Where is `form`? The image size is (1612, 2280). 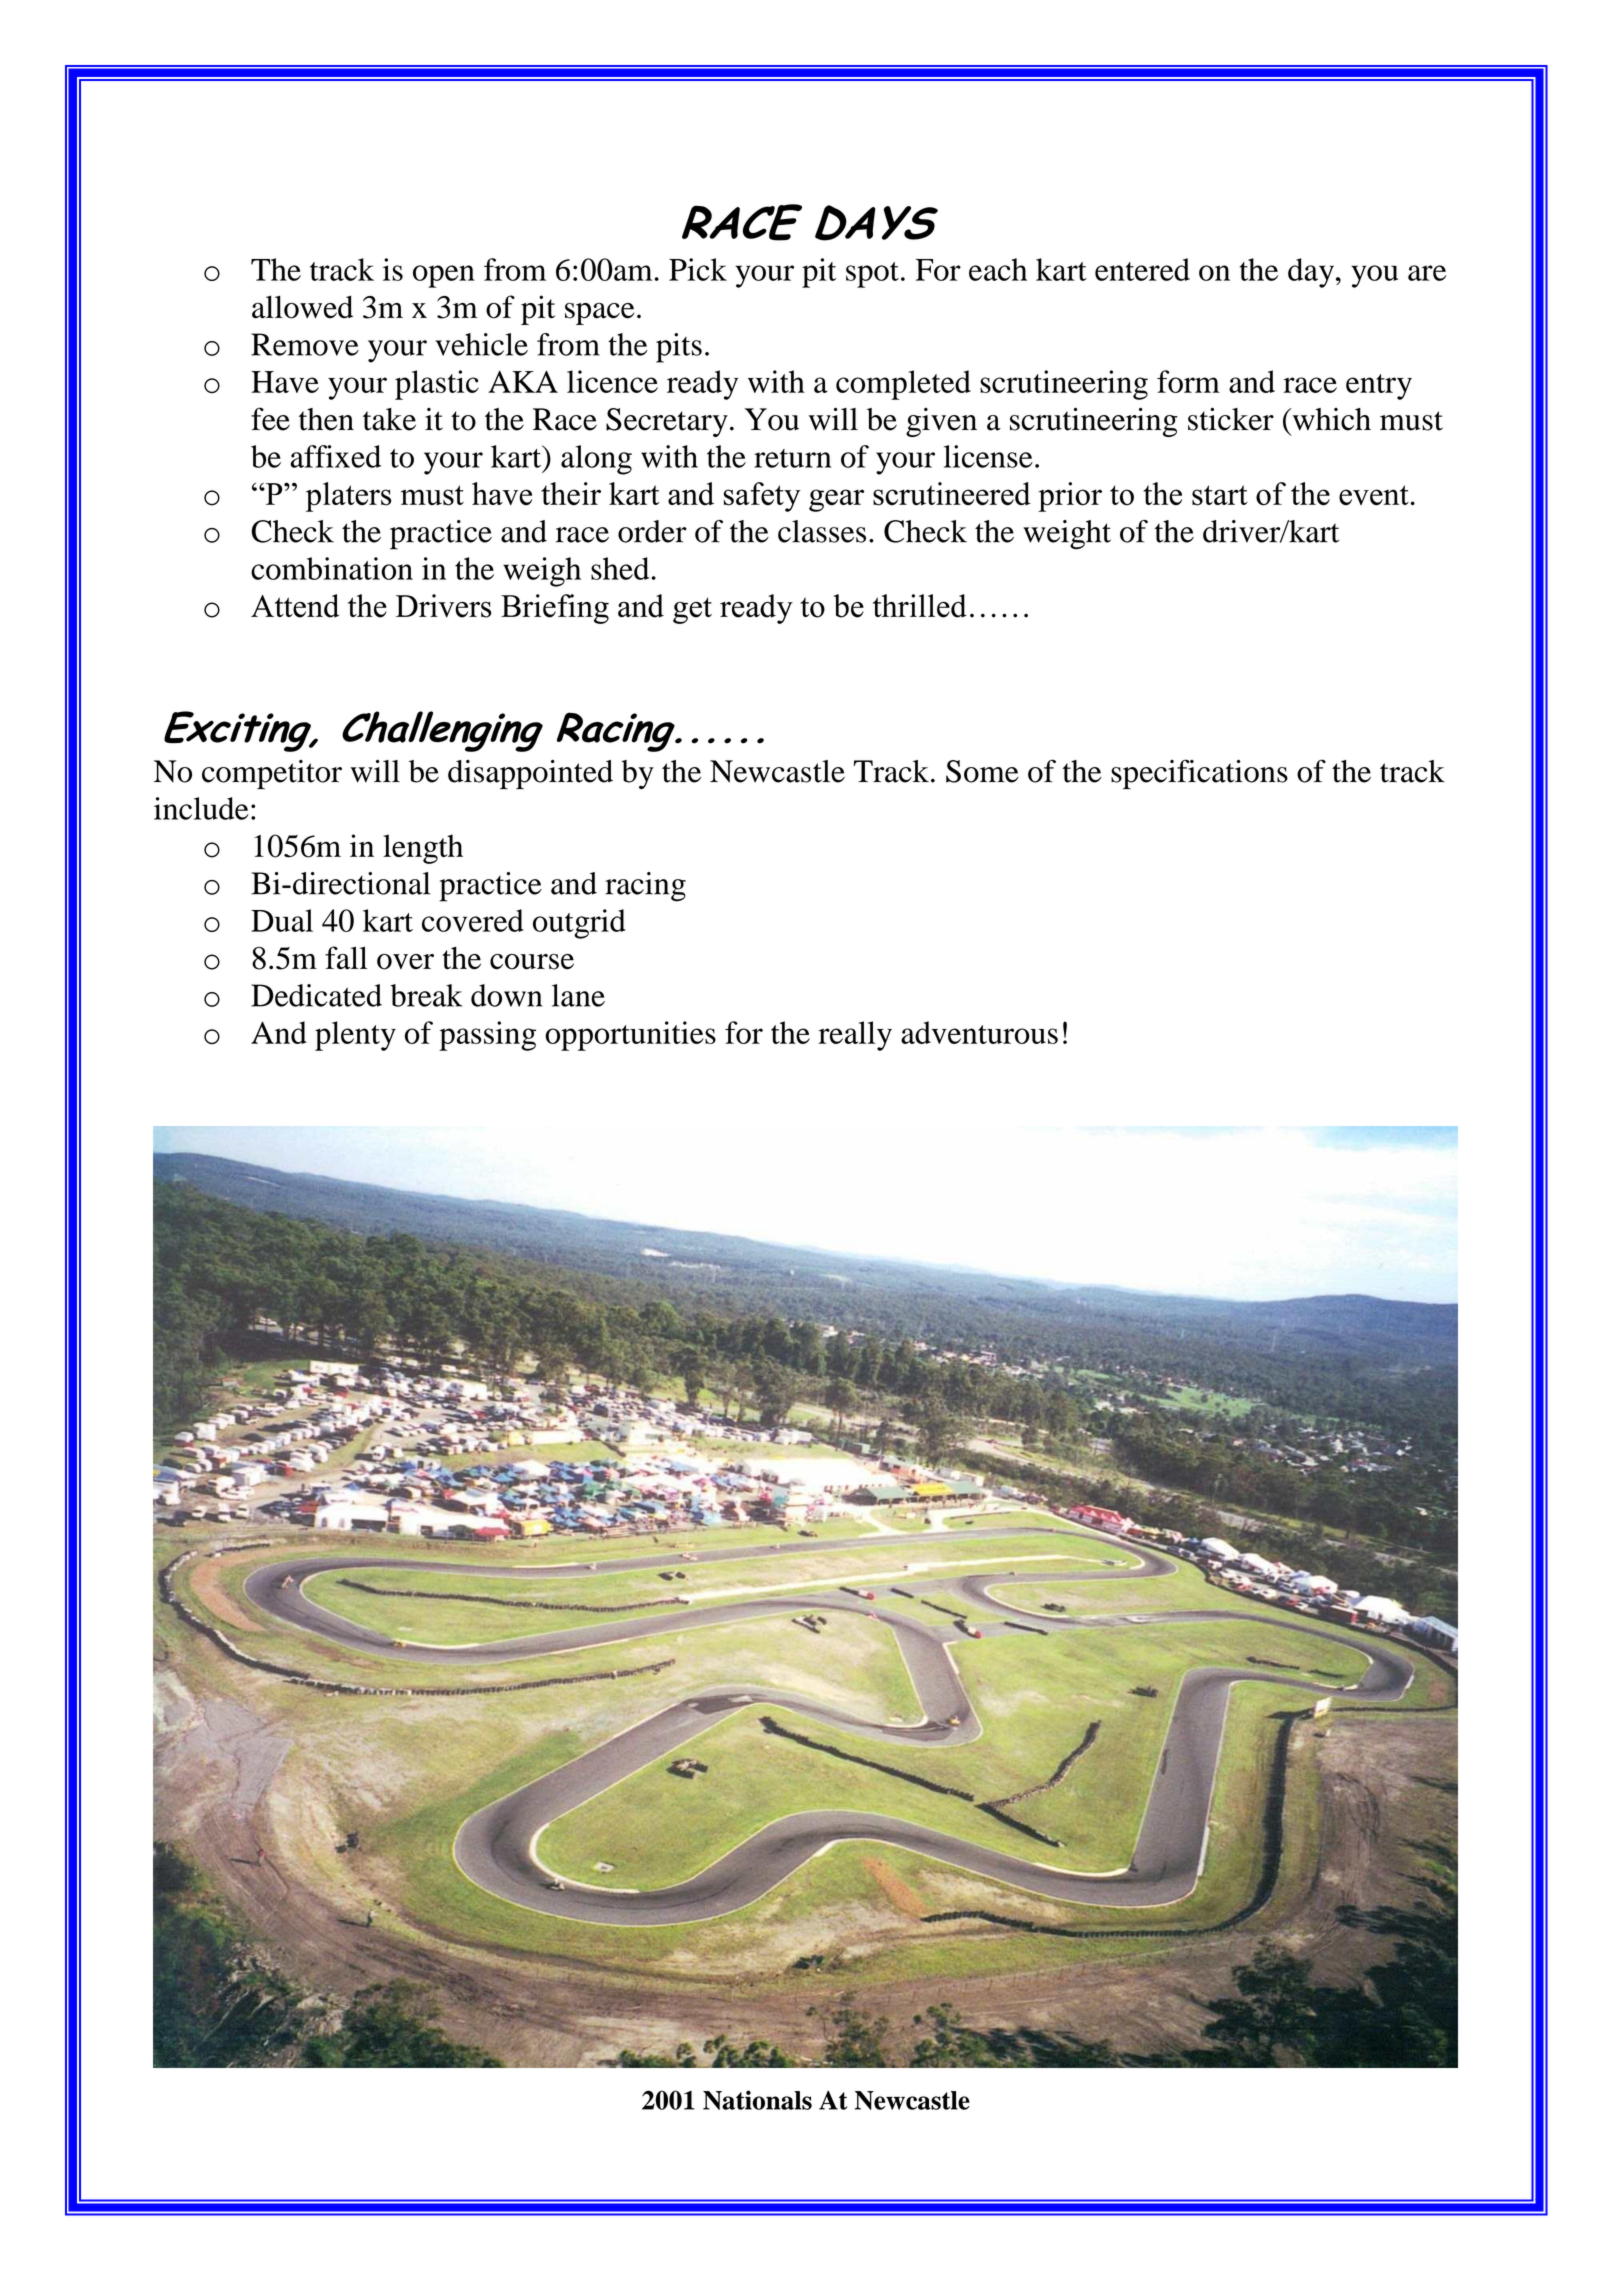
form is located at coordinates (1188, 381).
